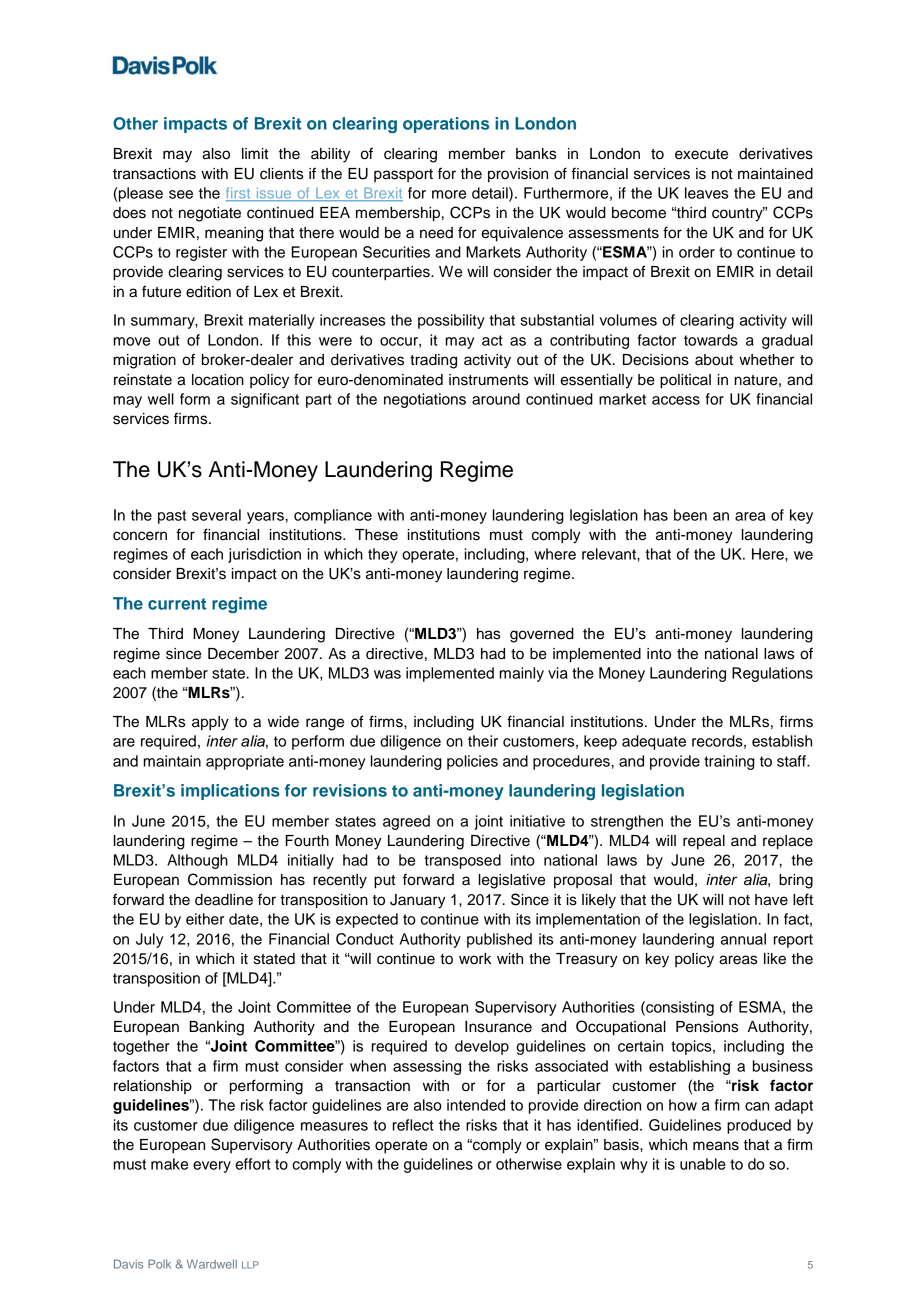 The image size is (924, 1308). What do you see at coordinates (413, 1125) in the screenshot?
I see `reflect` at bounding box center [413, 1125].
